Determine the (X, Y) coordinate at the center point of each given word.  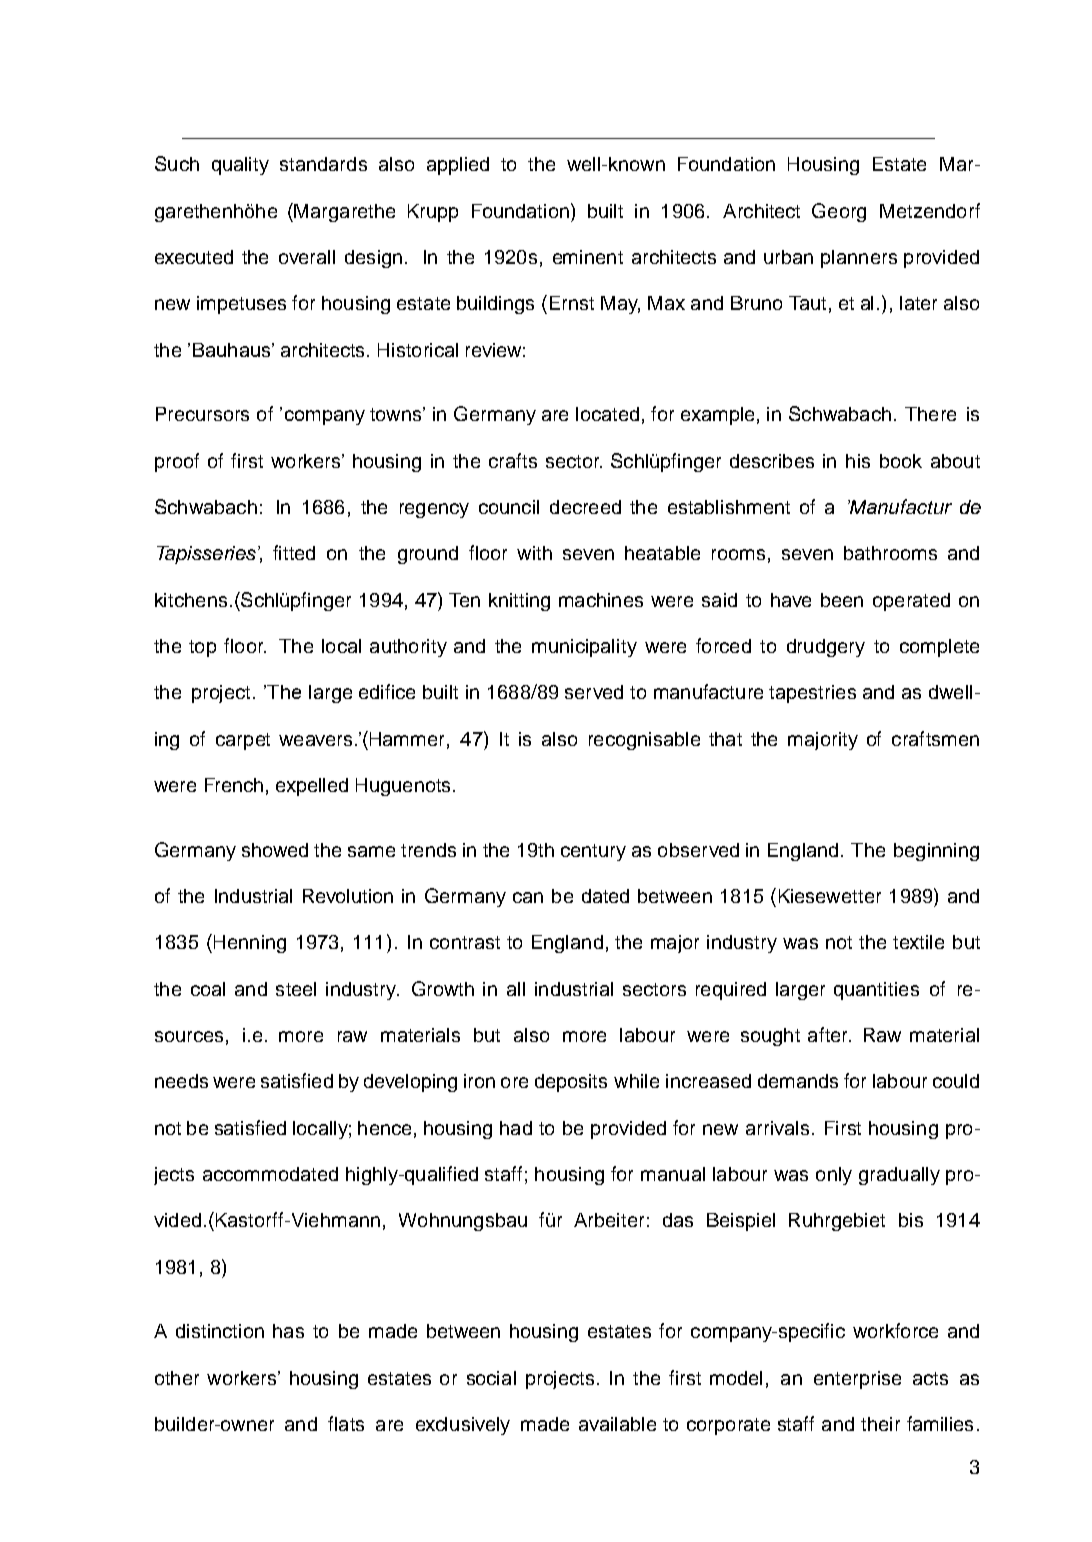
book (901, 461)
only (834, 1176)
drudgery (826, 648)
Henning (250, 944)
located (607, 414)
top (202, 648)
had (516, 1128)
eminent (588, 257)
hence (384, 1128)
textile (918, 942)
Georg (839, 212)
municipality (584, 648)
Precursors (202, 414)
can (528, 897)
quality (240, 166)
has (288, 1331)
